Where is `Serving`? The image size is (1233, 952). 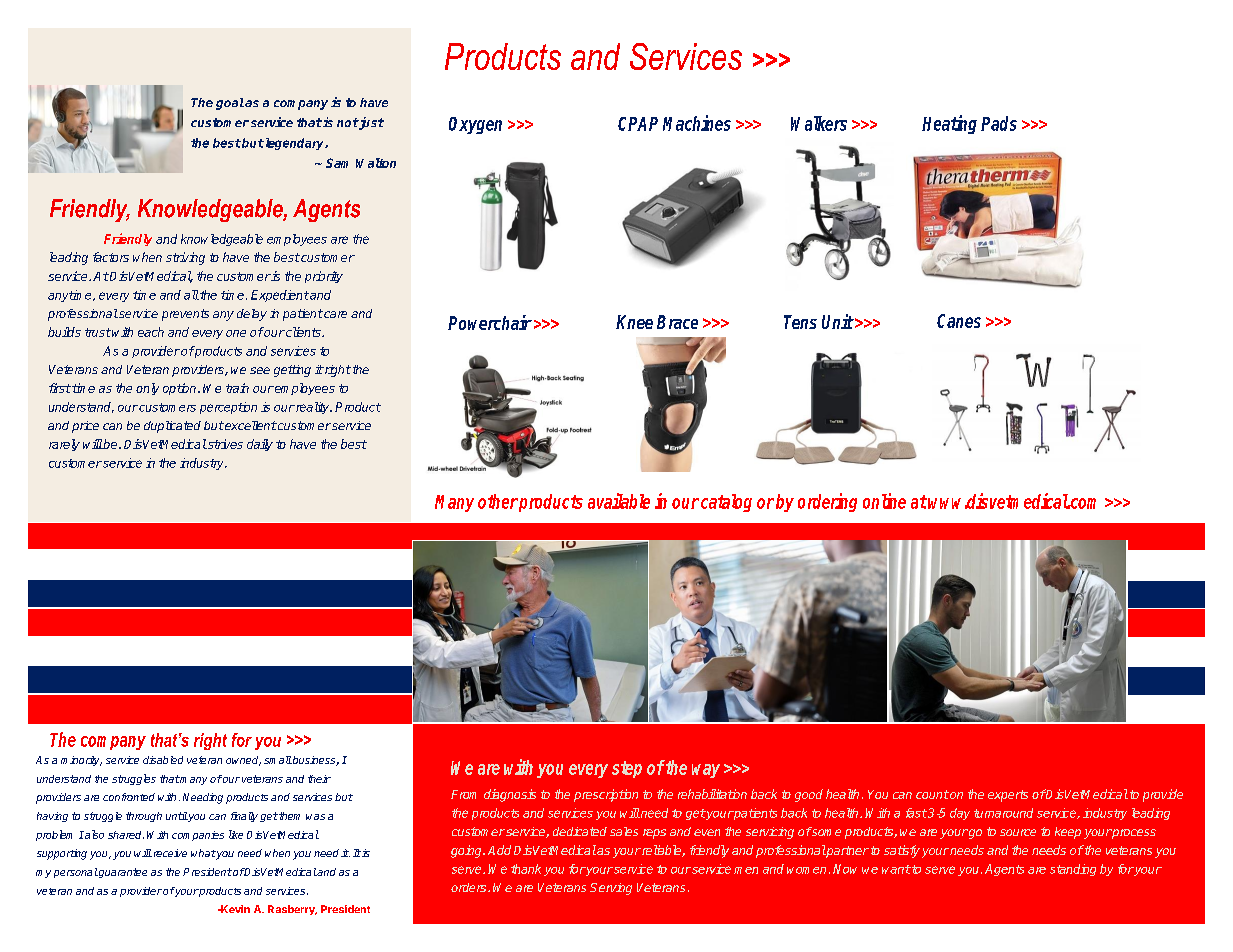 Serving is located at coordinates (611, 889).
